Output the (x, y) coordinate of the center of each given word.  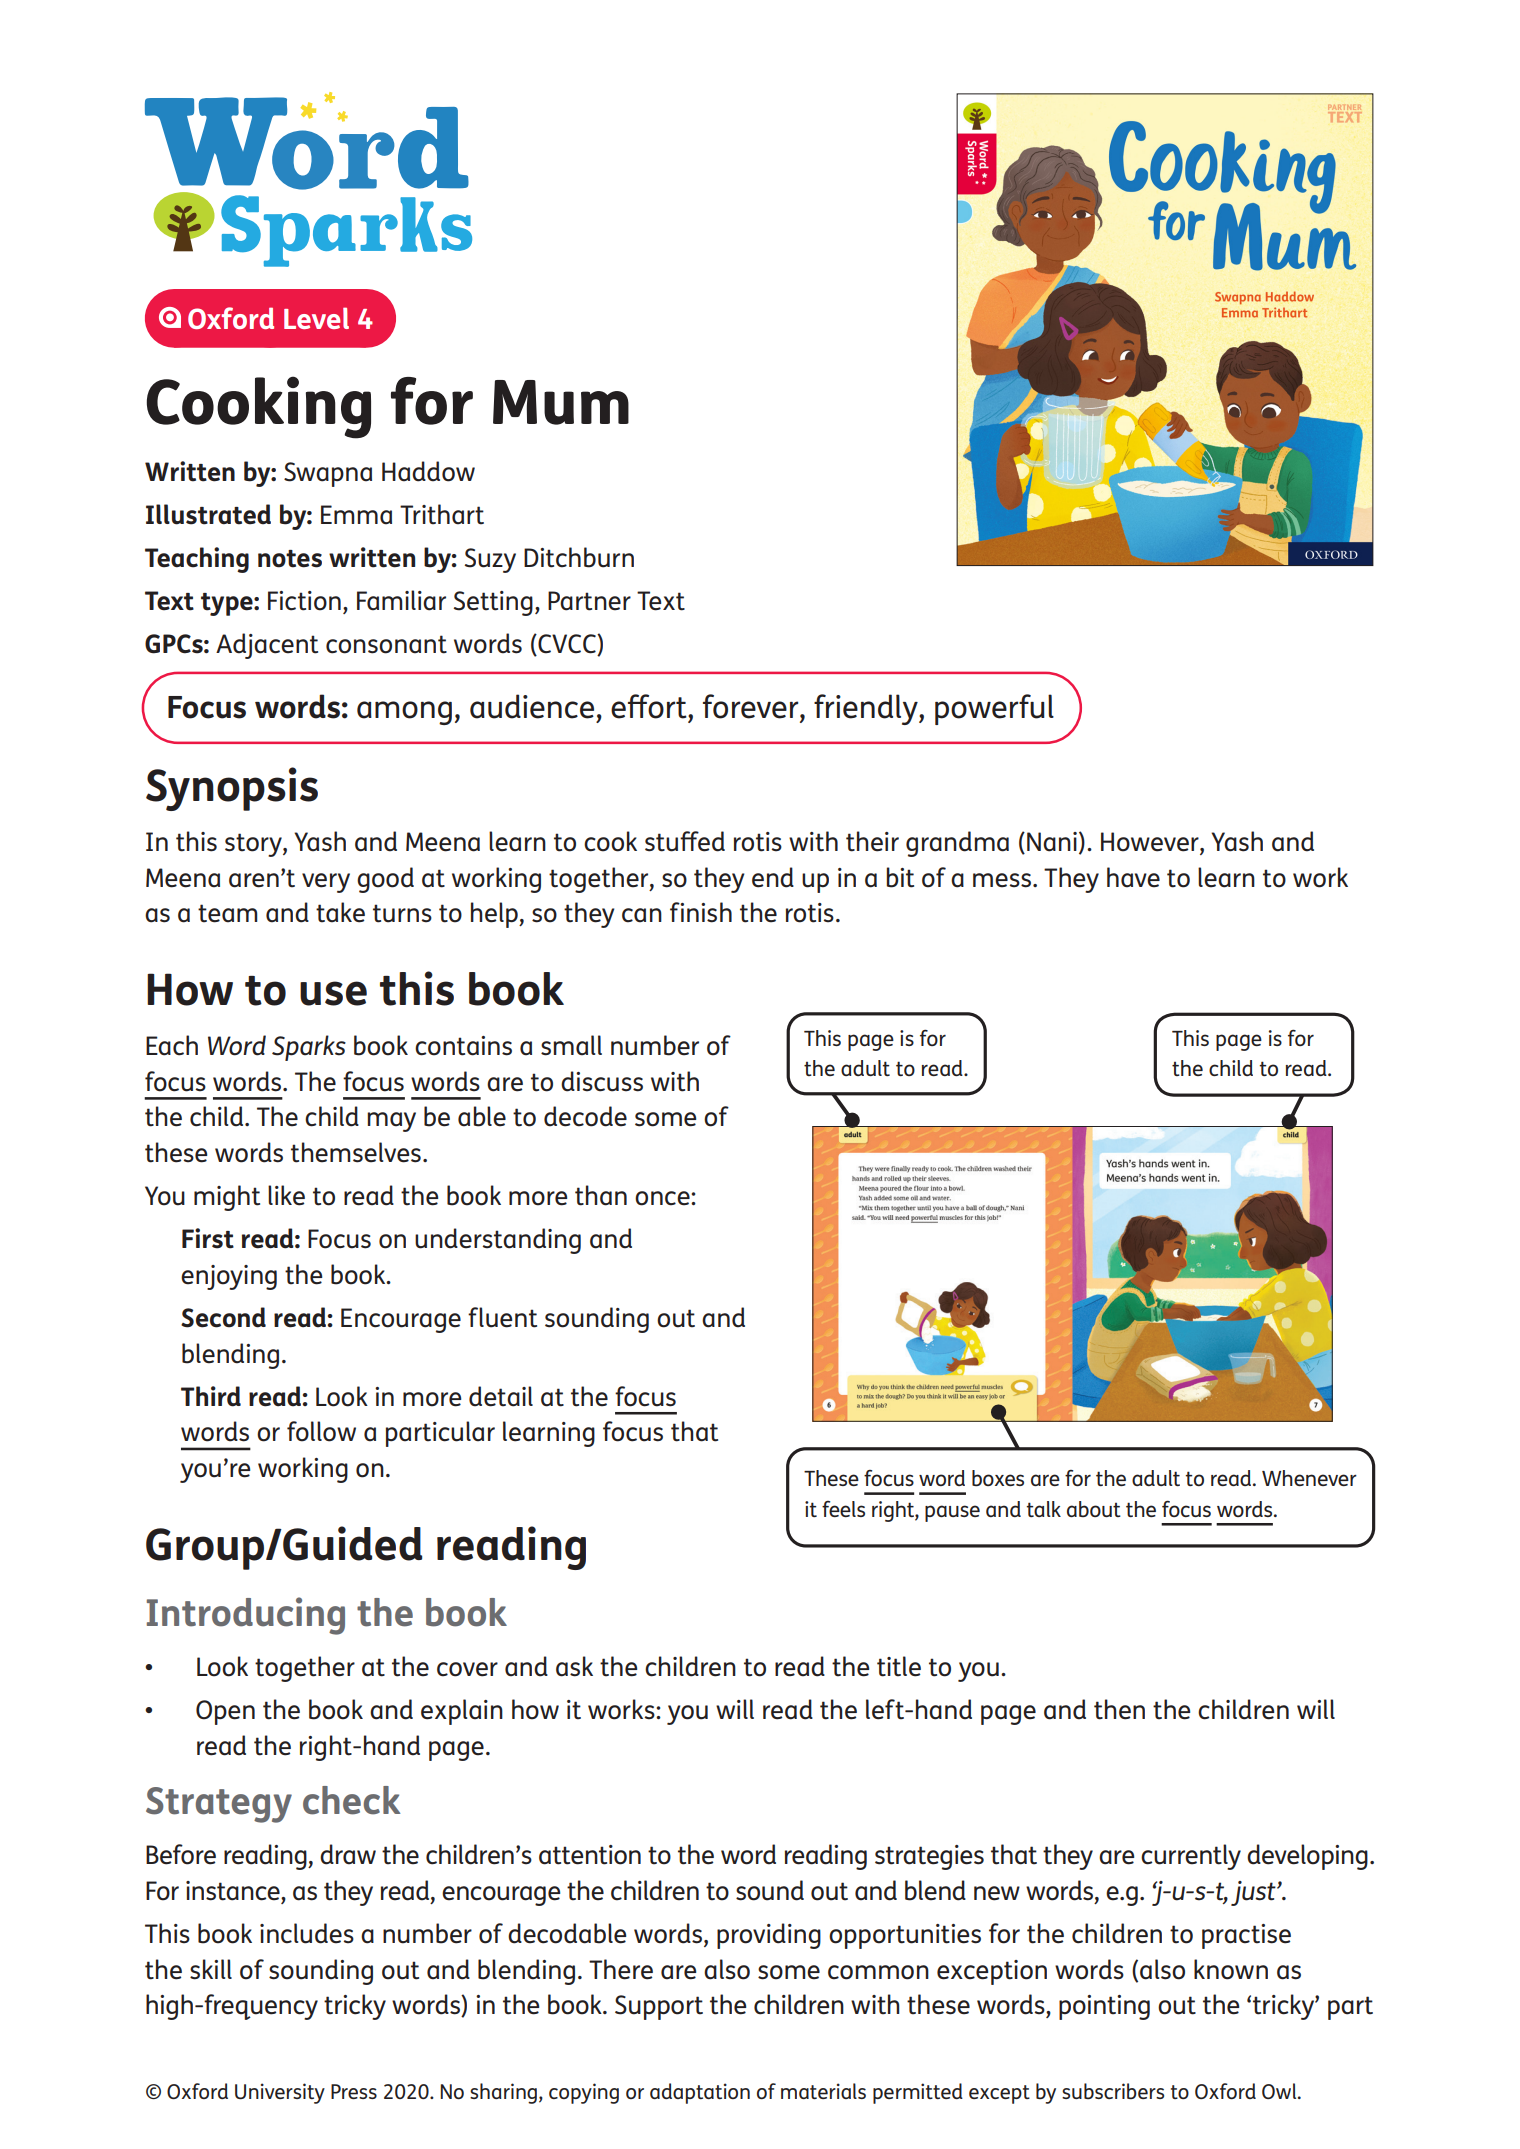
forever (752, 706)
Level (316, 318)
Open (225, 1712)
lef (881, 1709)
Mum (561, 402)
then (1119, 1709)
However (1151, 842)
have (1133, 877)
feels (843, 1509)
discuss (602, 1081)
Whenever (1309, 1478)
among (404, 713)
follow (321, 1431)
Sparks (309, 1048)
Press (354, 2091)
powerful (994, 709)
